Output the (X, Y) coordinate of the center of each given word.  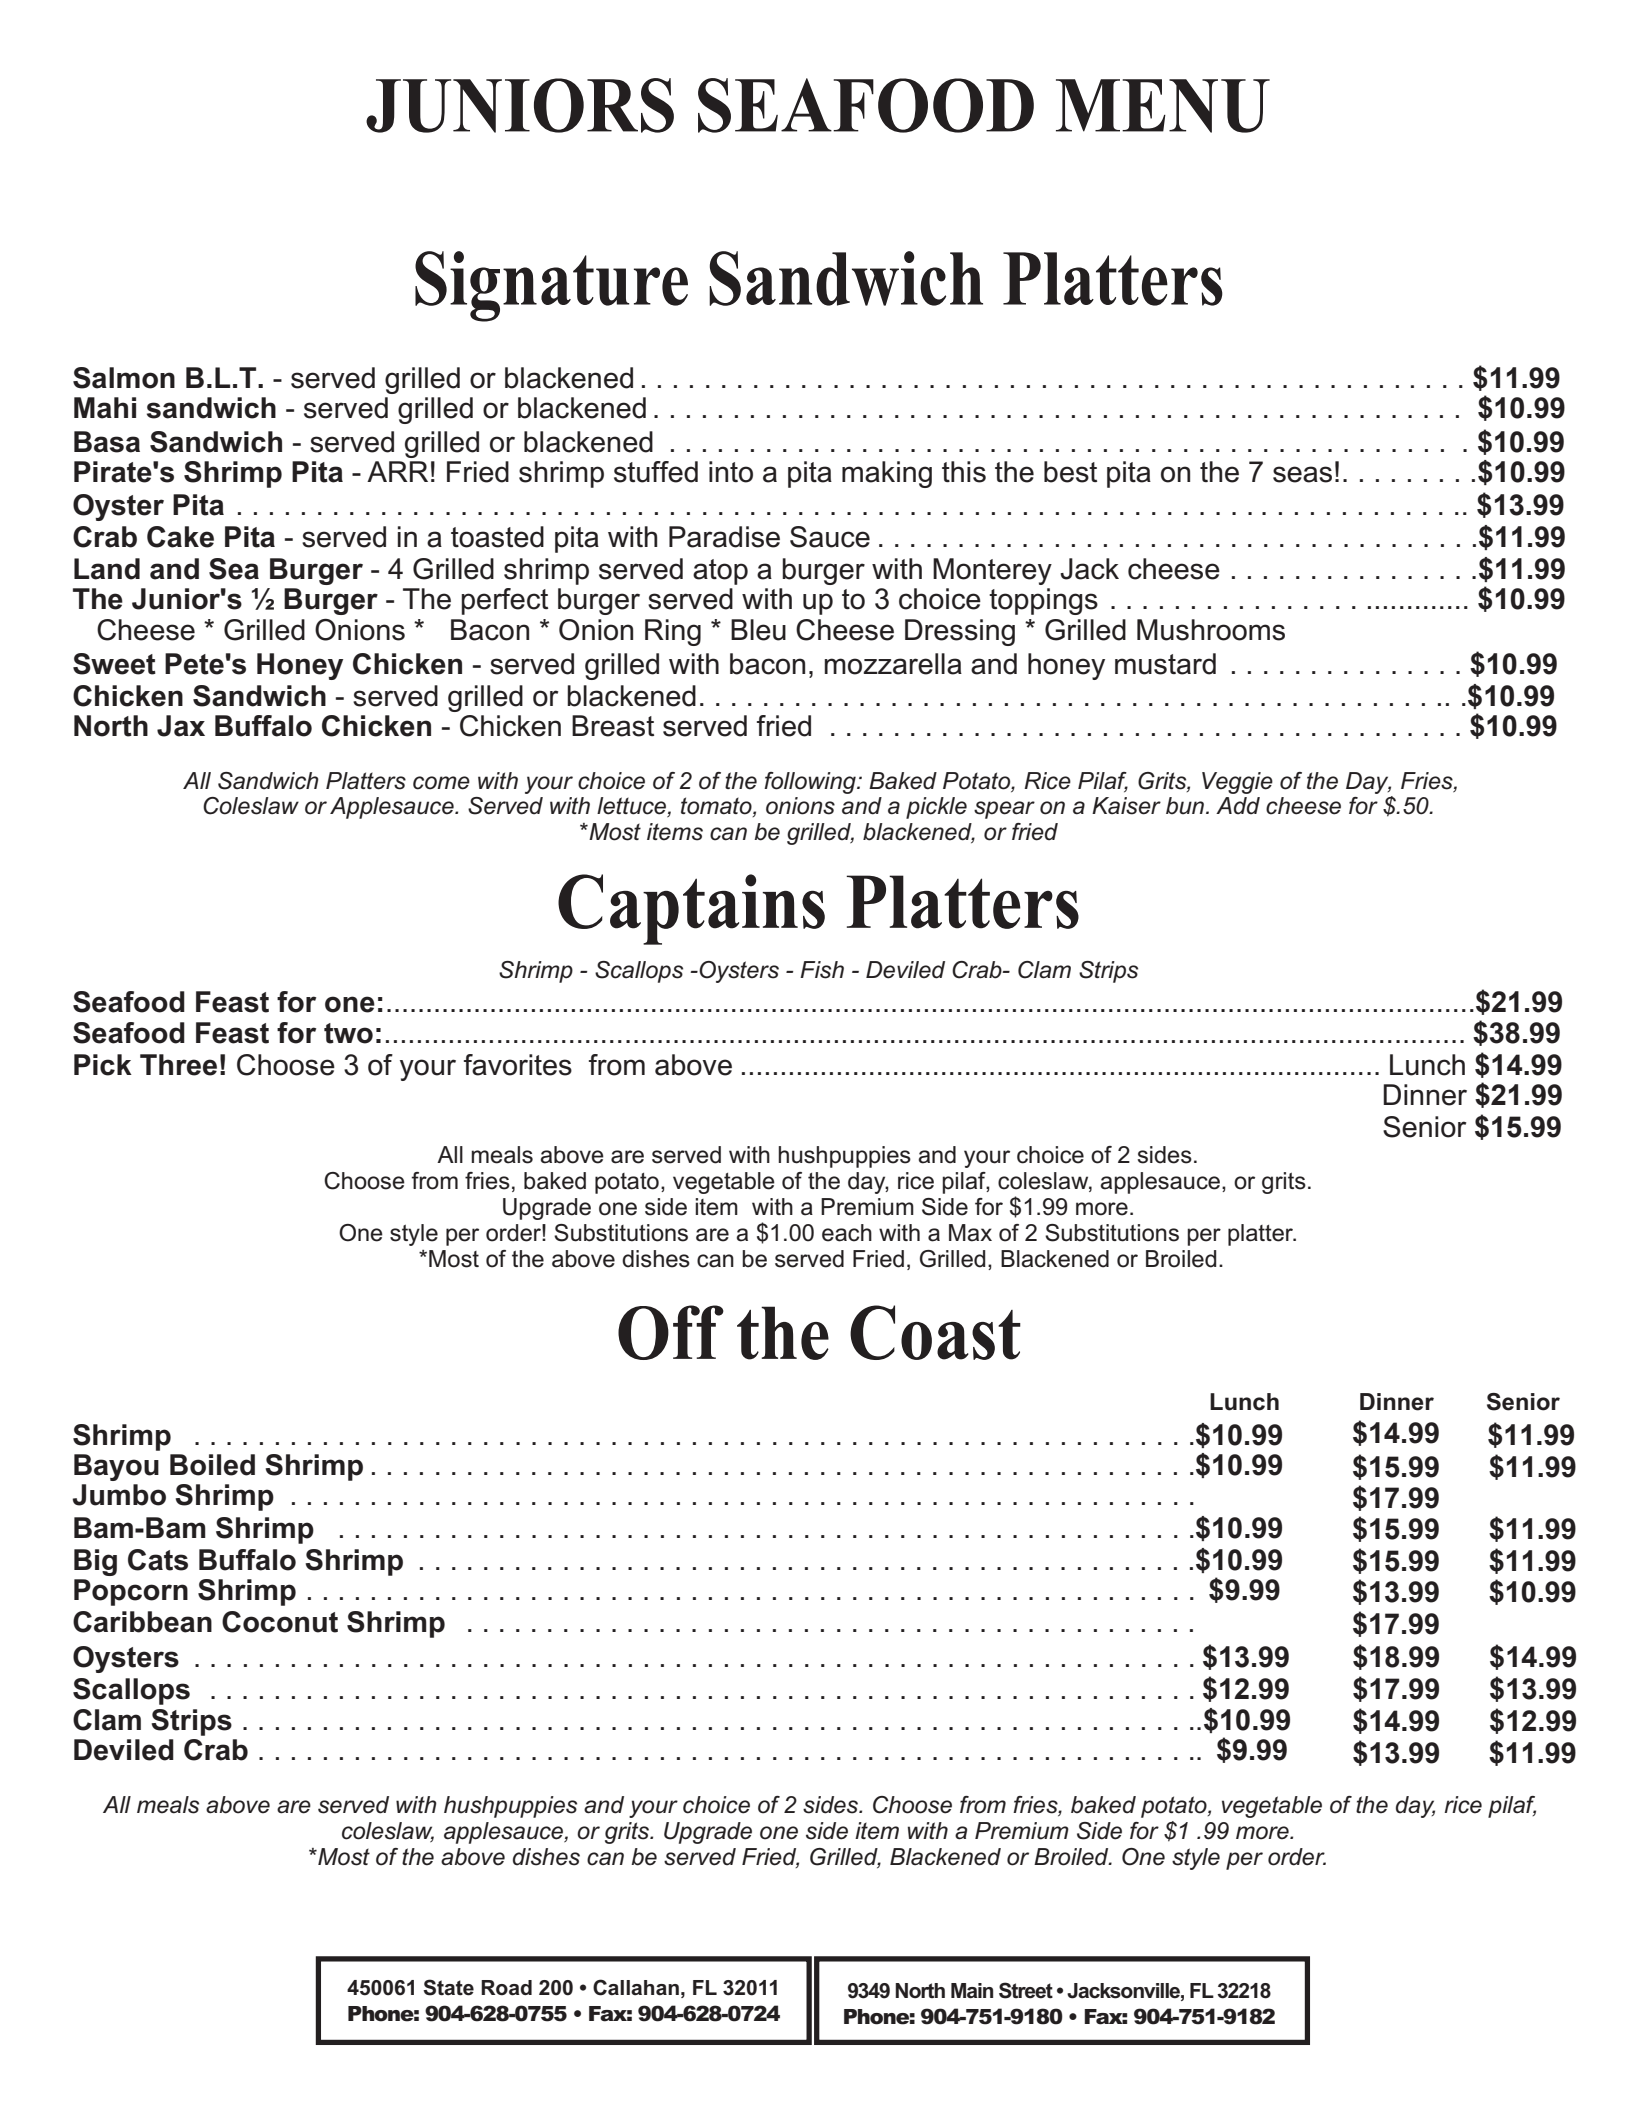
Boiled (212, 1465)
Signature (551, 286)
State (448, 1987)
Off (671, 1332)
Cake (180, 537)
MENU (1163, 106)
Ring (673, 632)
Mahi (105, 408)
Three (178, 1065)
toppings (1043, 601)
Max (970, 1233)
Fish (822, 970)
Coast (935, 1332)
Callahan (636, 1987)
